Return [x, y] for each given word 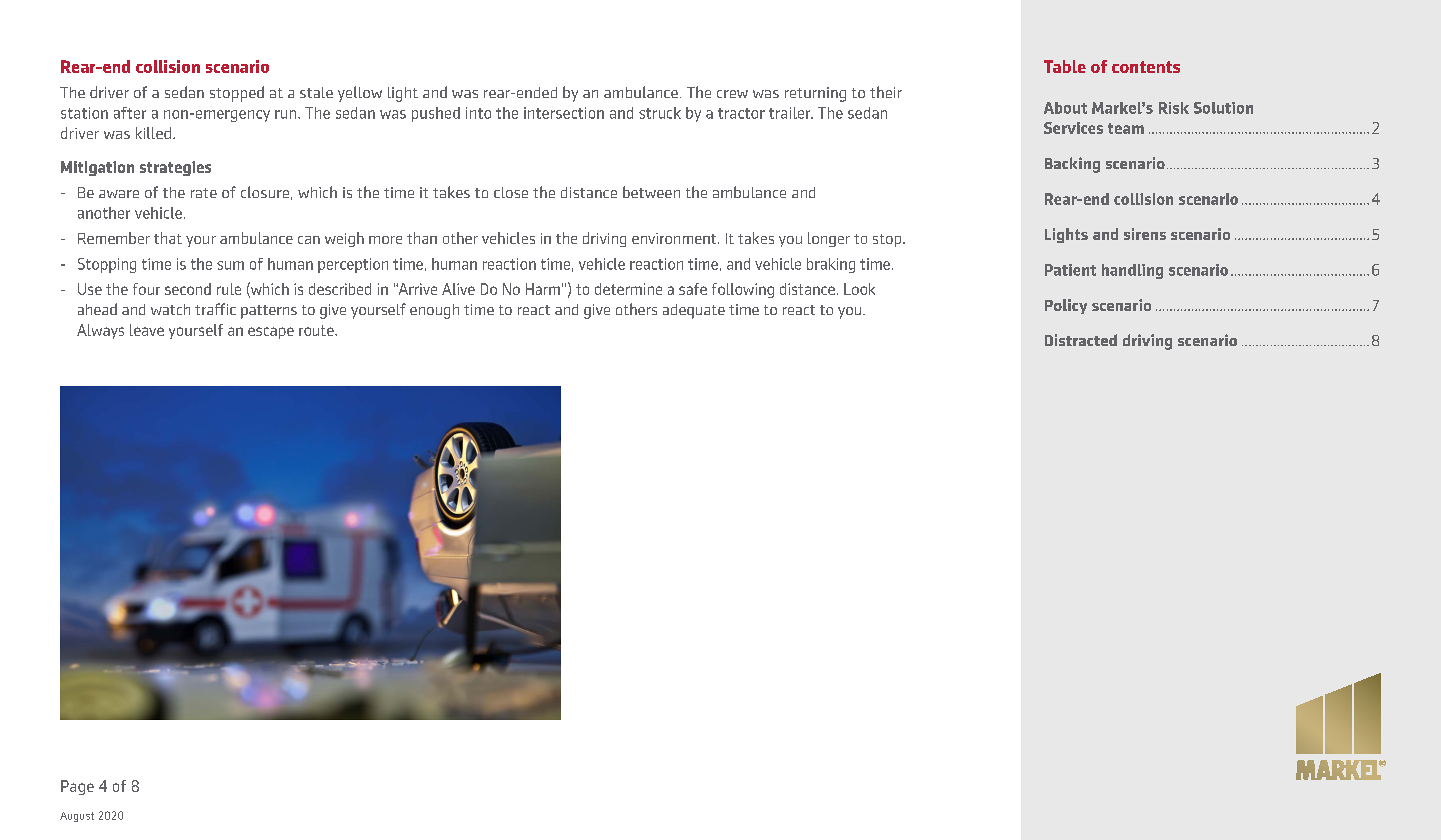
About [1065, 108]
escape [271, 333]
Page [77, 787]
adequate [694, 311]
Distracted [1081, 340]
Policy [1066, 306]
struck [660, 113]
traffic [215, 309]
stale [316, 92]
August [77, 817]
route [317, 330]
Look [859, 289]
